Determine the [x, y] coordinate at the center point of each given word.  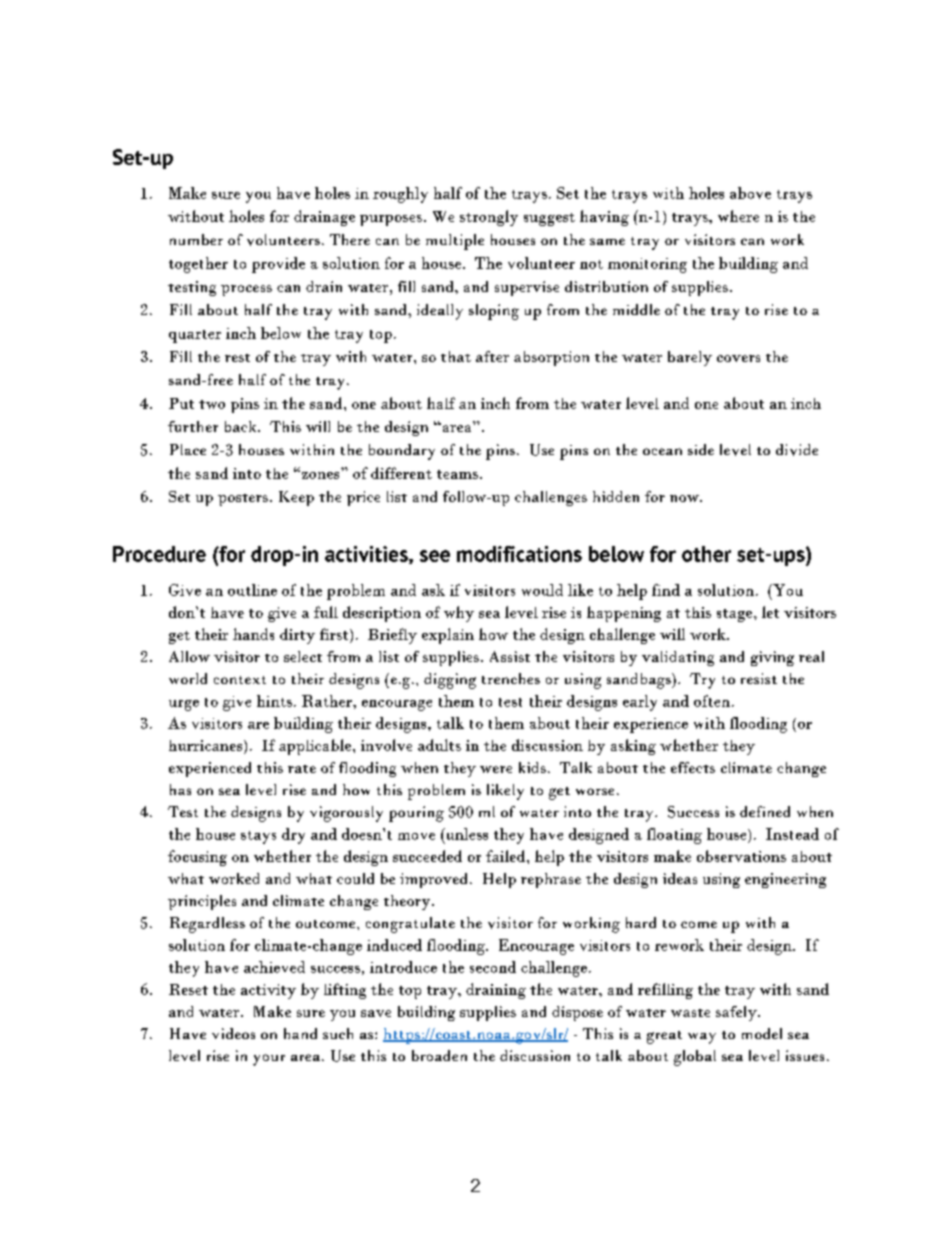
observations [741, 856]
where [738, 216]
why [459, 614]
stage [736, 615]
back [242, 426]
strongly [489, 218]
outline [252, 590]
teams [457, 474]
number [196, 239]
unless [465, 835]
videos [233, 1033]
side [701, 449]
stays [258, 837]
